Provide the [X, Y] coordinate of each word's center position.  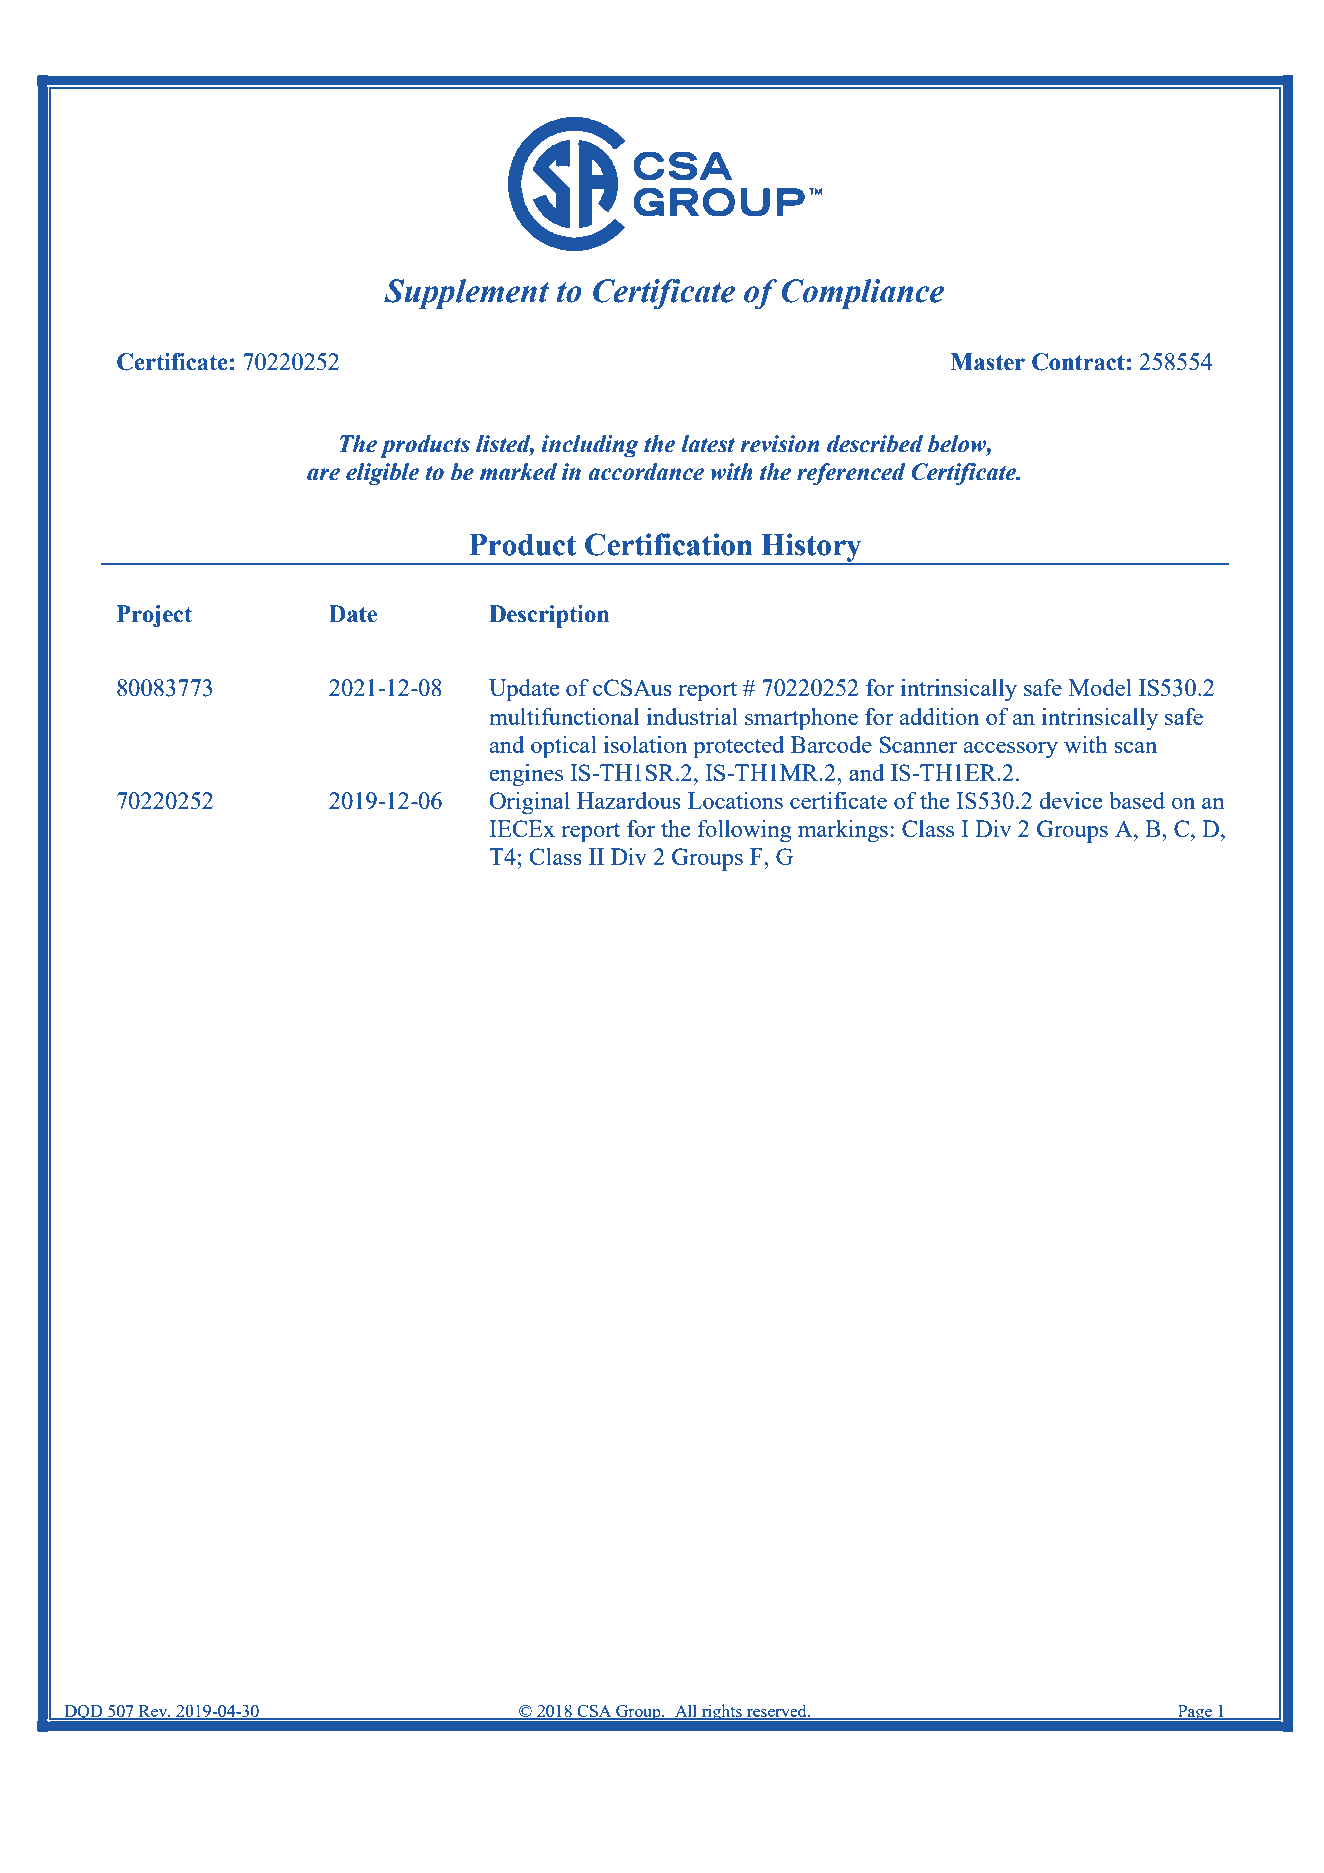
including [590, 446]
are [323, 474]
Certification [669, 544]
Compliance [863, 294]
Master [987, 362]
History [811, 548]
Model [1100, 687]
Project [154, 616]
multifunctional [564, 716]
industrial [692, 716]
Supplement [466, 294]
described [875, 444]
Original [529, 803]
